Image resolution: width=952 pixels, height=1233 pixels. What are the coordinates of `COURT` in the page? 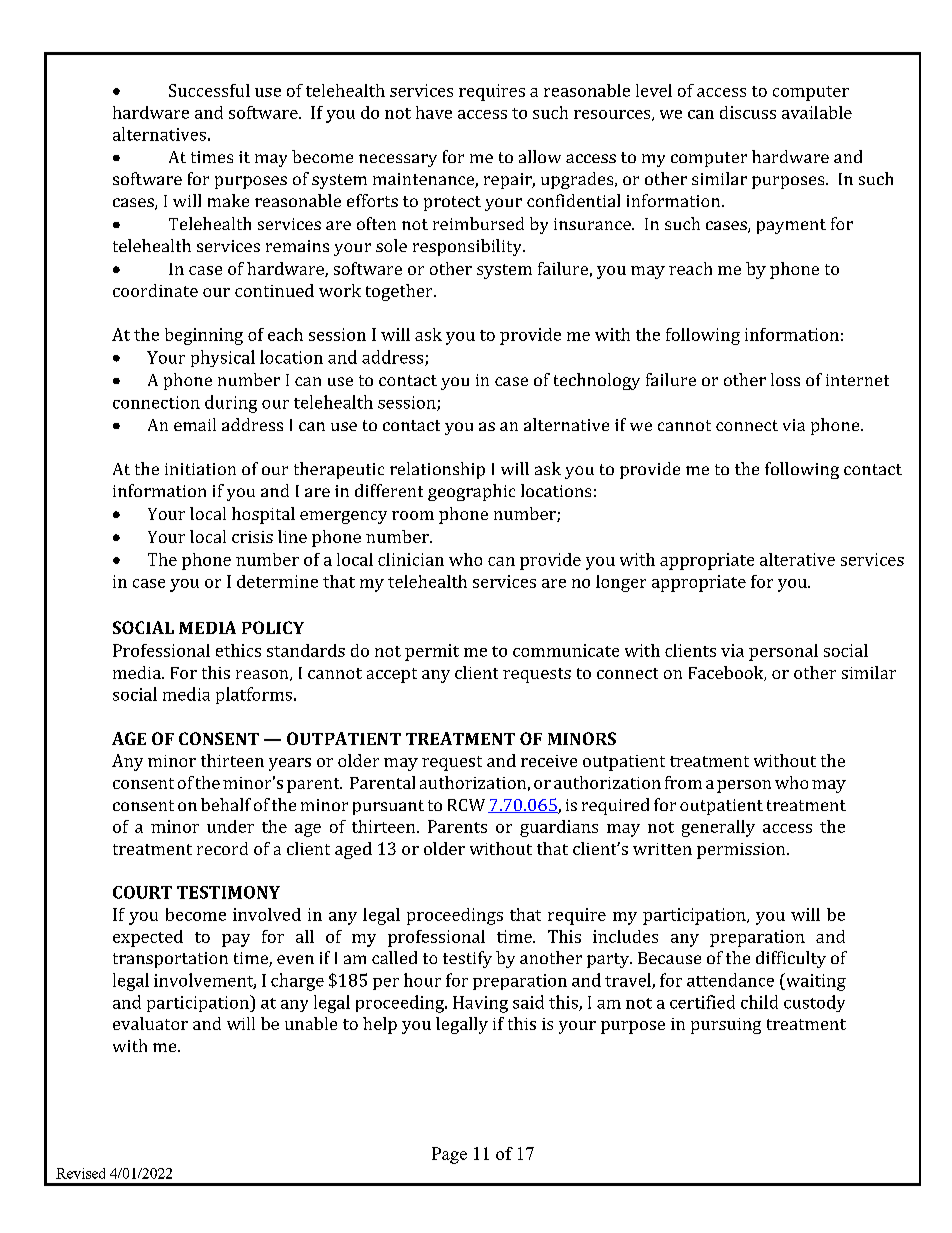 It's located at (142, 892).
